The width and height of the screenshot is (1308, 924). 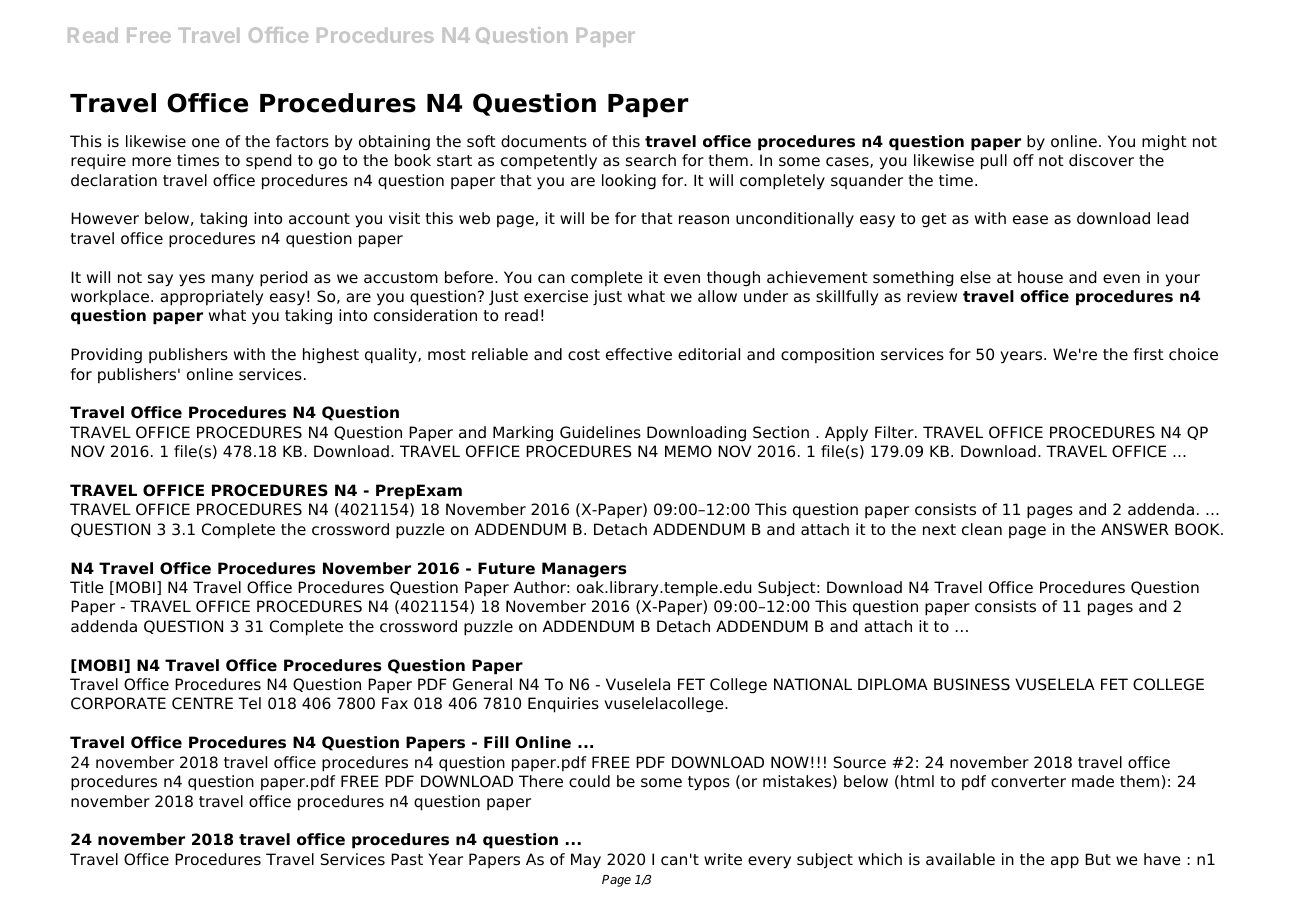 I want to click on Past, so click(x=407, y=859).
